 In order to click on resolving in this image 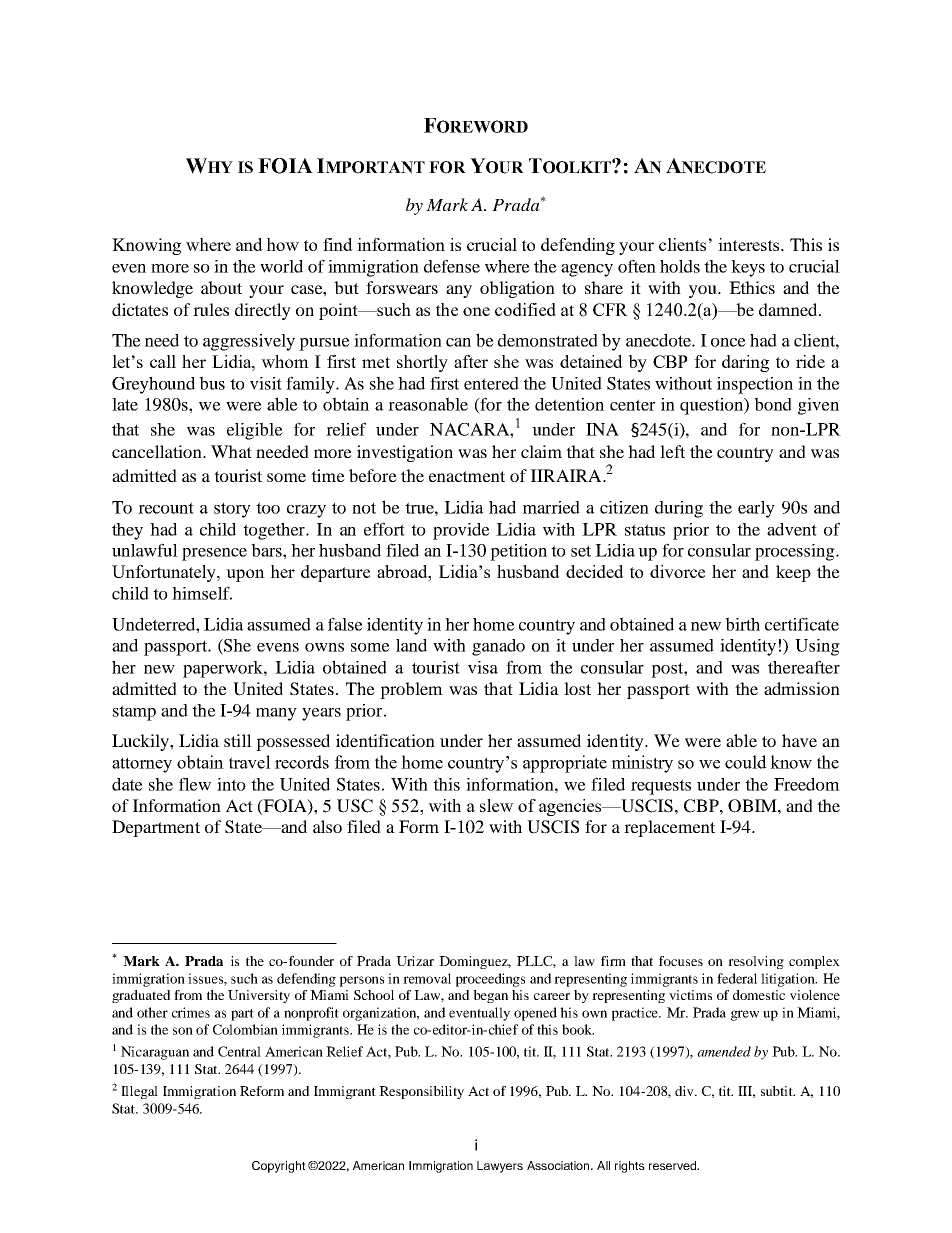, I will do `click(756, 962)`.
